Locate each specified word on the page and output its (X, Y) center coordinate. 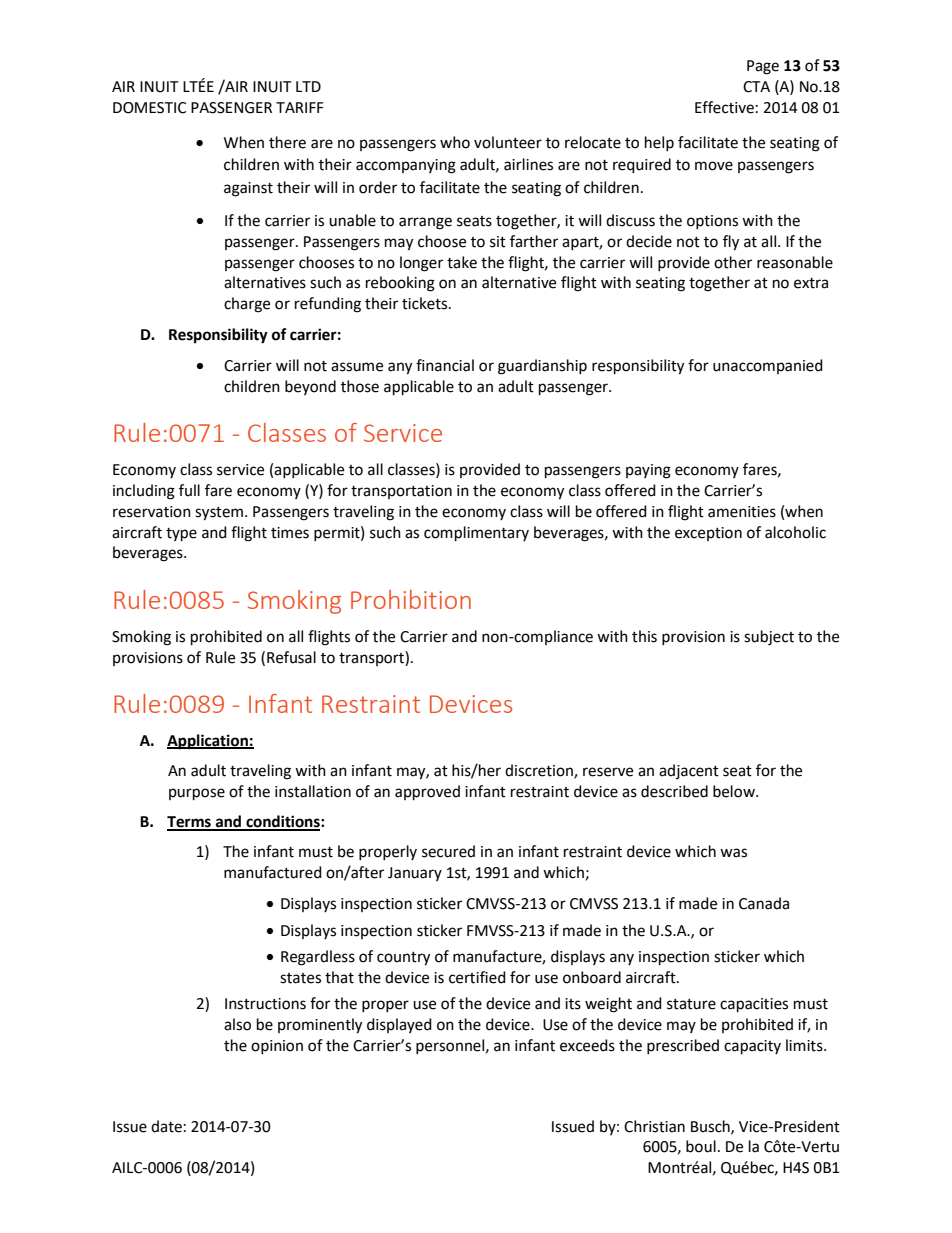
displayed (399, 1025)
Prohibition (411, 599)
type (181, 535)
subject (769, 638)
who (455, 142)
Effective (724, 107)
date (166, 1126)
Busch (711, 1127)
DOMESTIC (149, 108)
